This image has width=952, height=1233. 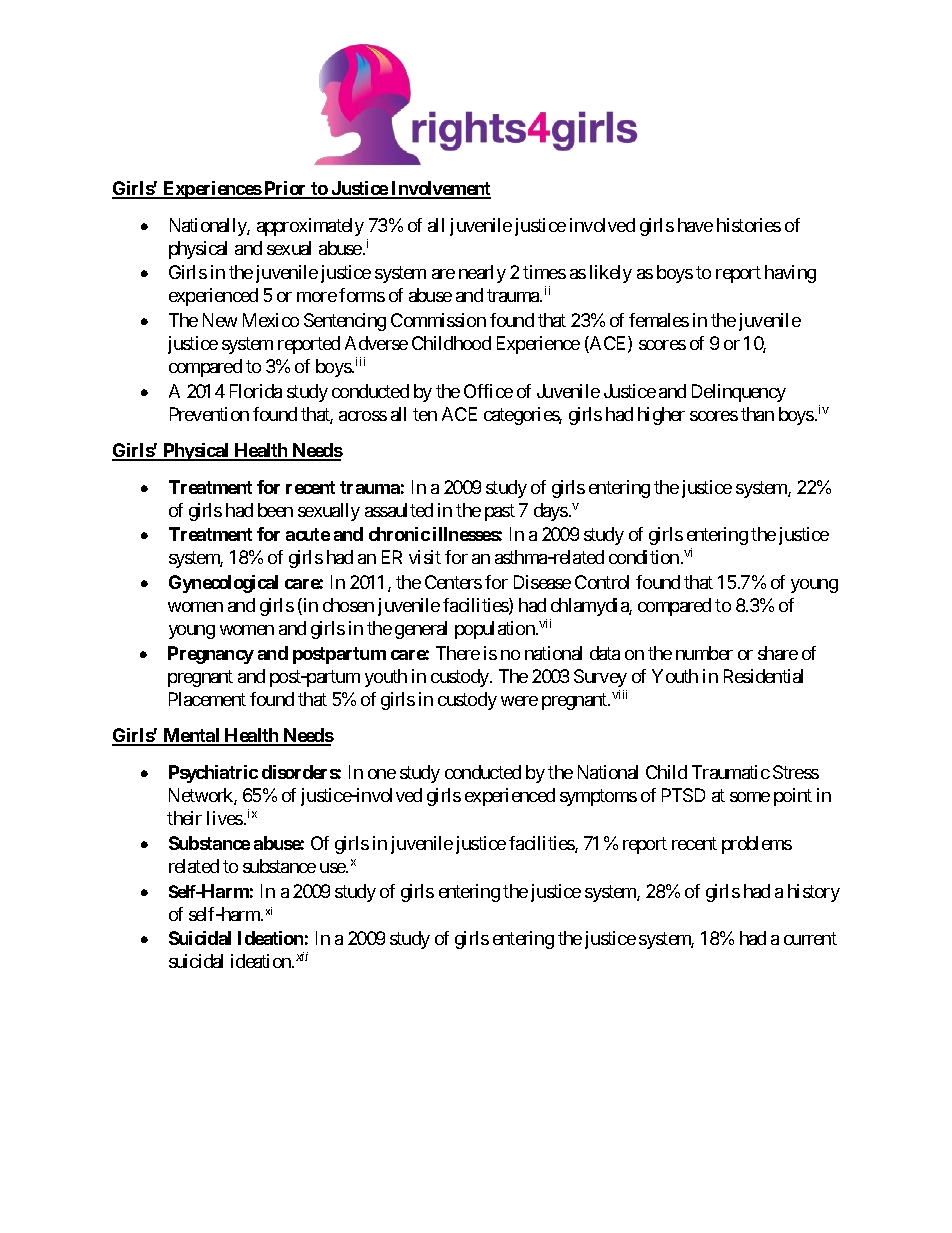 I want to click on Gynecological, so click(x=223, y=584).
